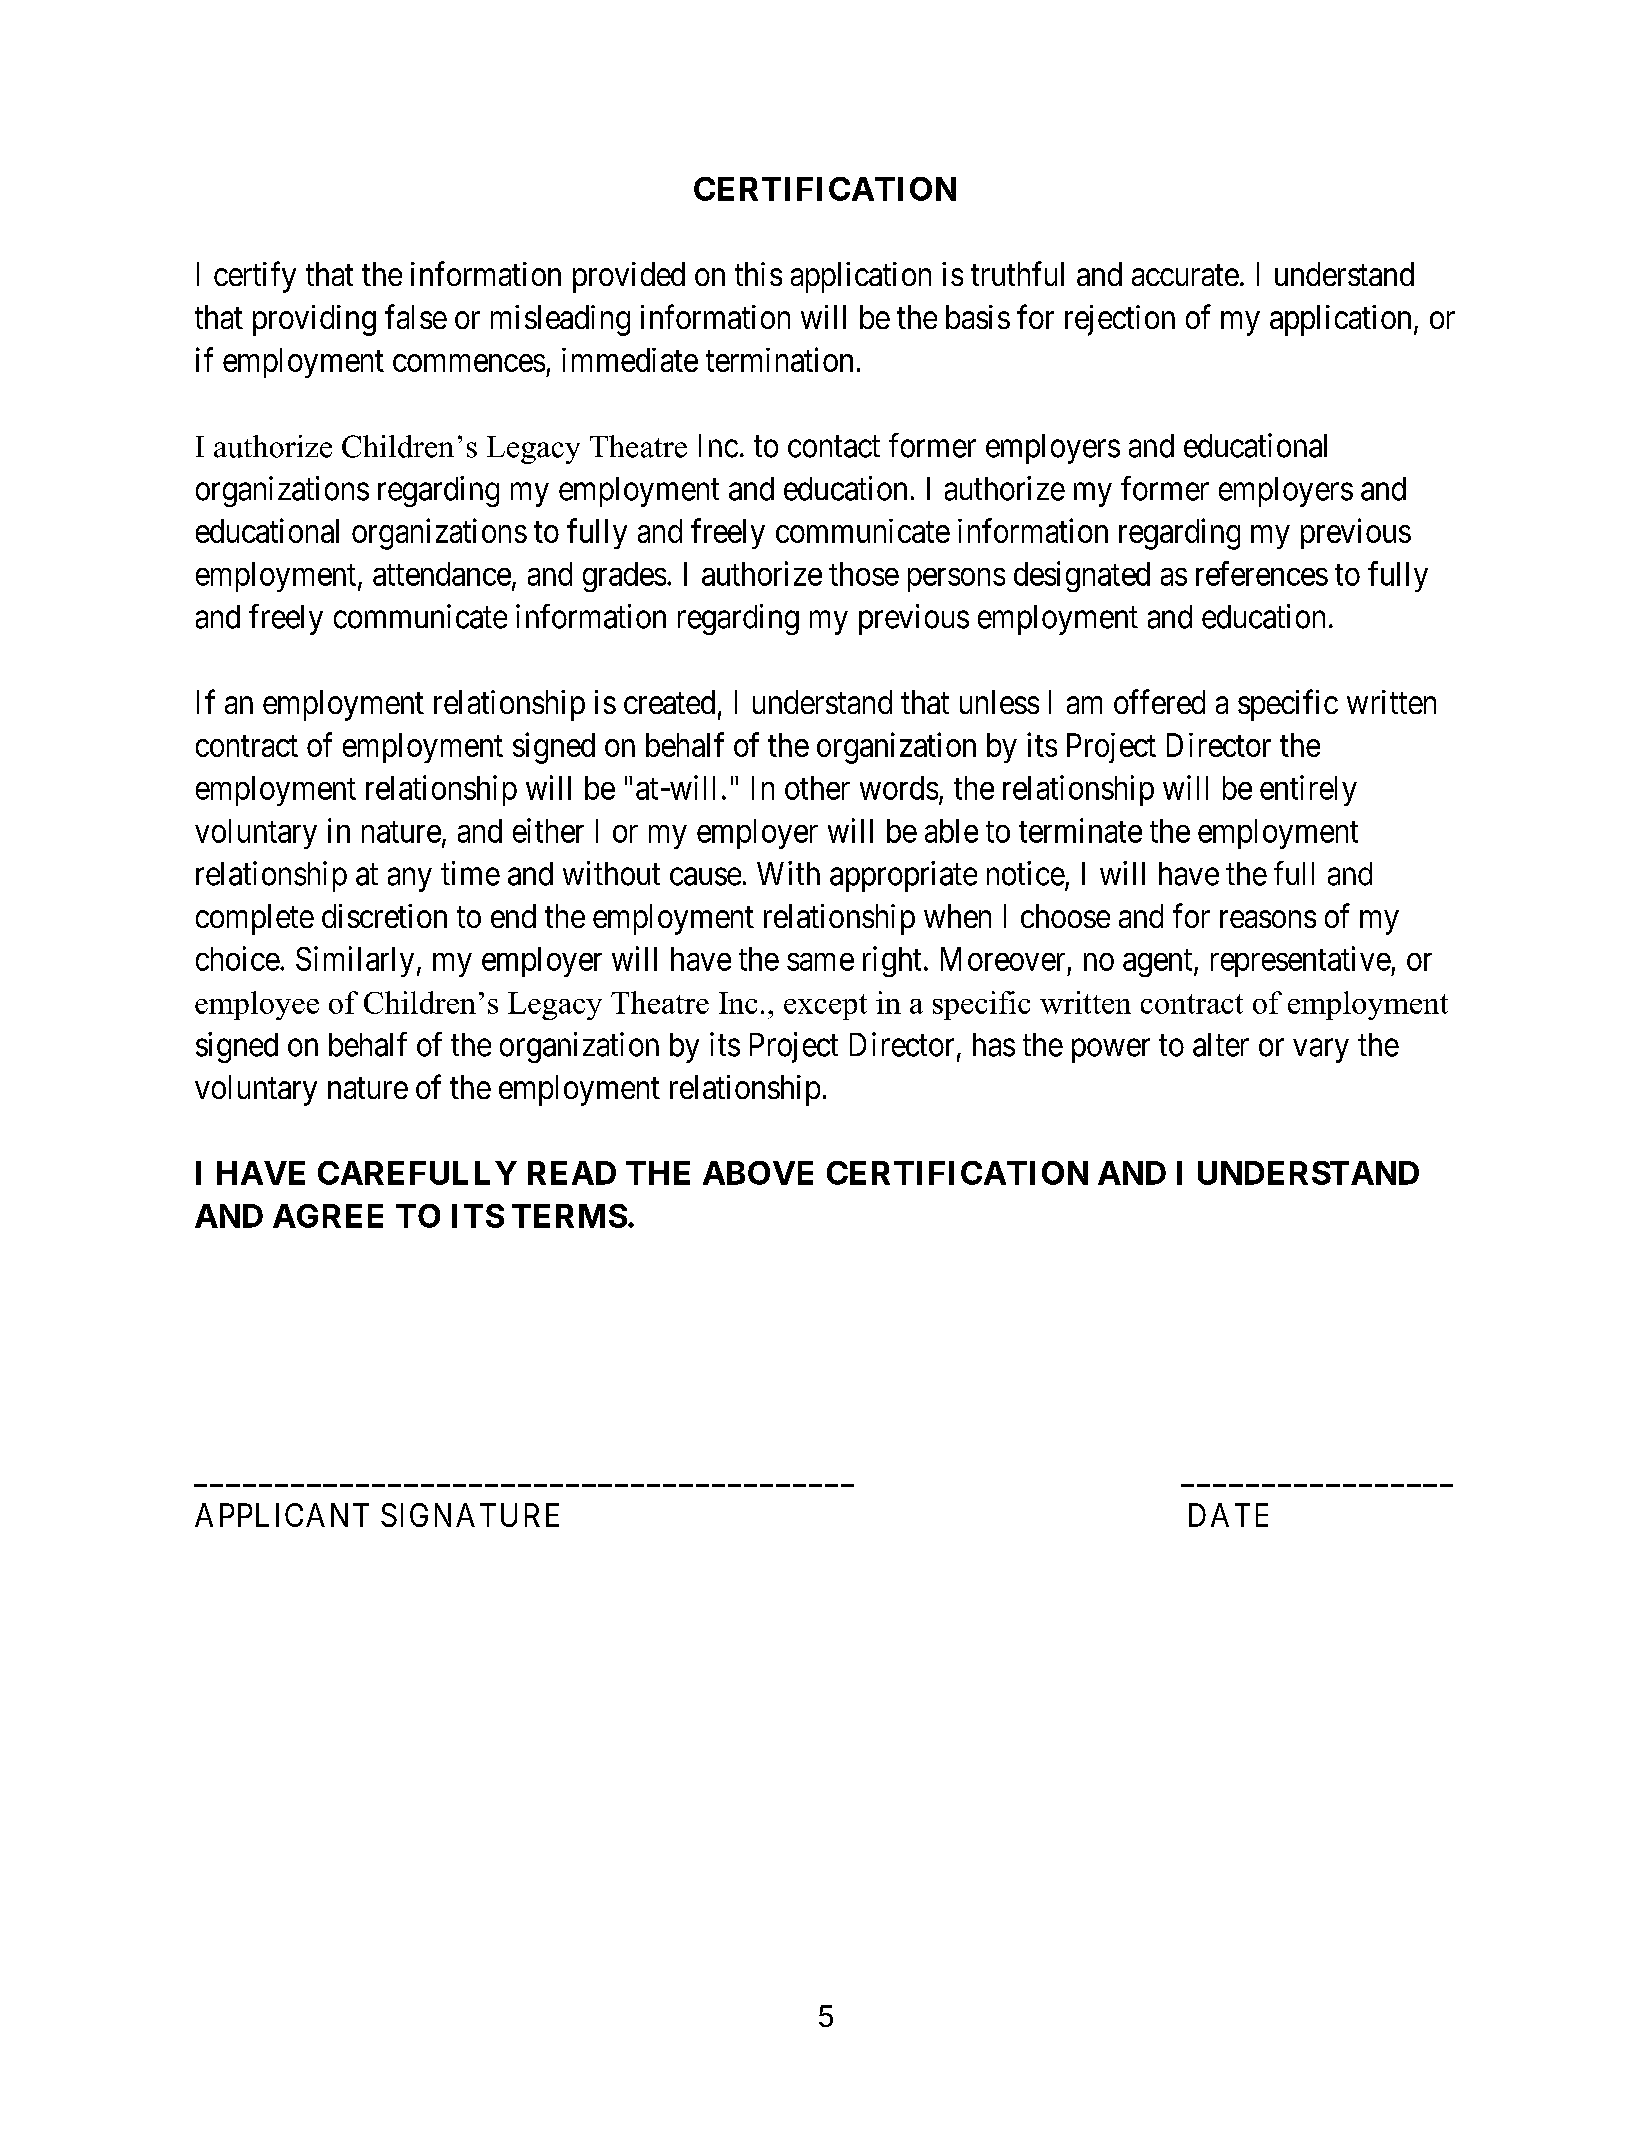 Image resolution: width=1650 pixels, height=2135 pixels. Describe the element at coordinates (282, 1515) in the screenshot. I see `APPLICANT` at that location.
